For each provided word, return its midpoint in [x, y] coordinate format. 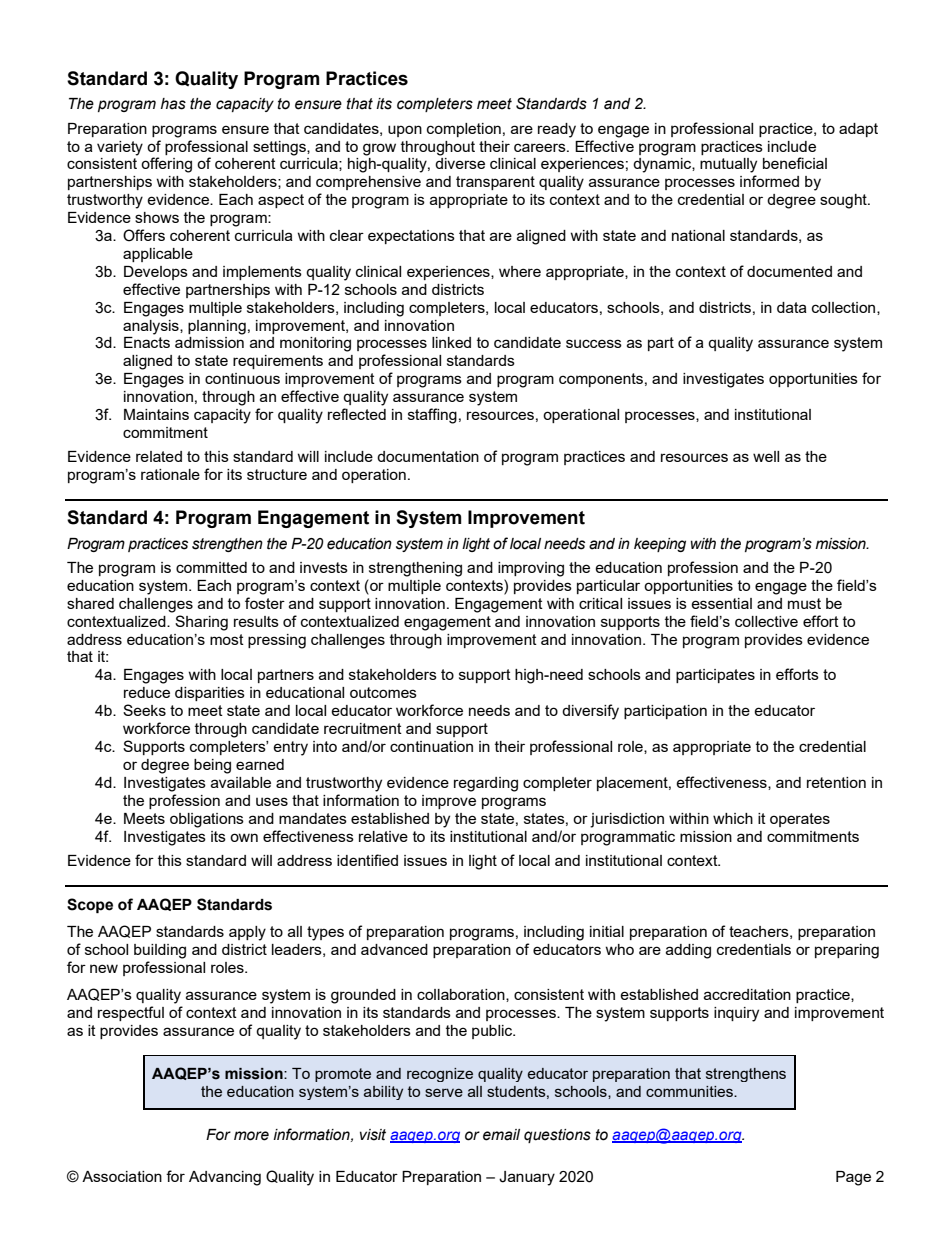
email [501, 1135]
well [766, 456]
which [733, 818]
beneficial [795, 163]
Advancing [225, 1178]
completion [464, 130]
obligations [207, 820]
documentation [428, 456]
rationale [170, 474]
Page [853, 1178]
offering [166, 165]
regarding [486, 784]
